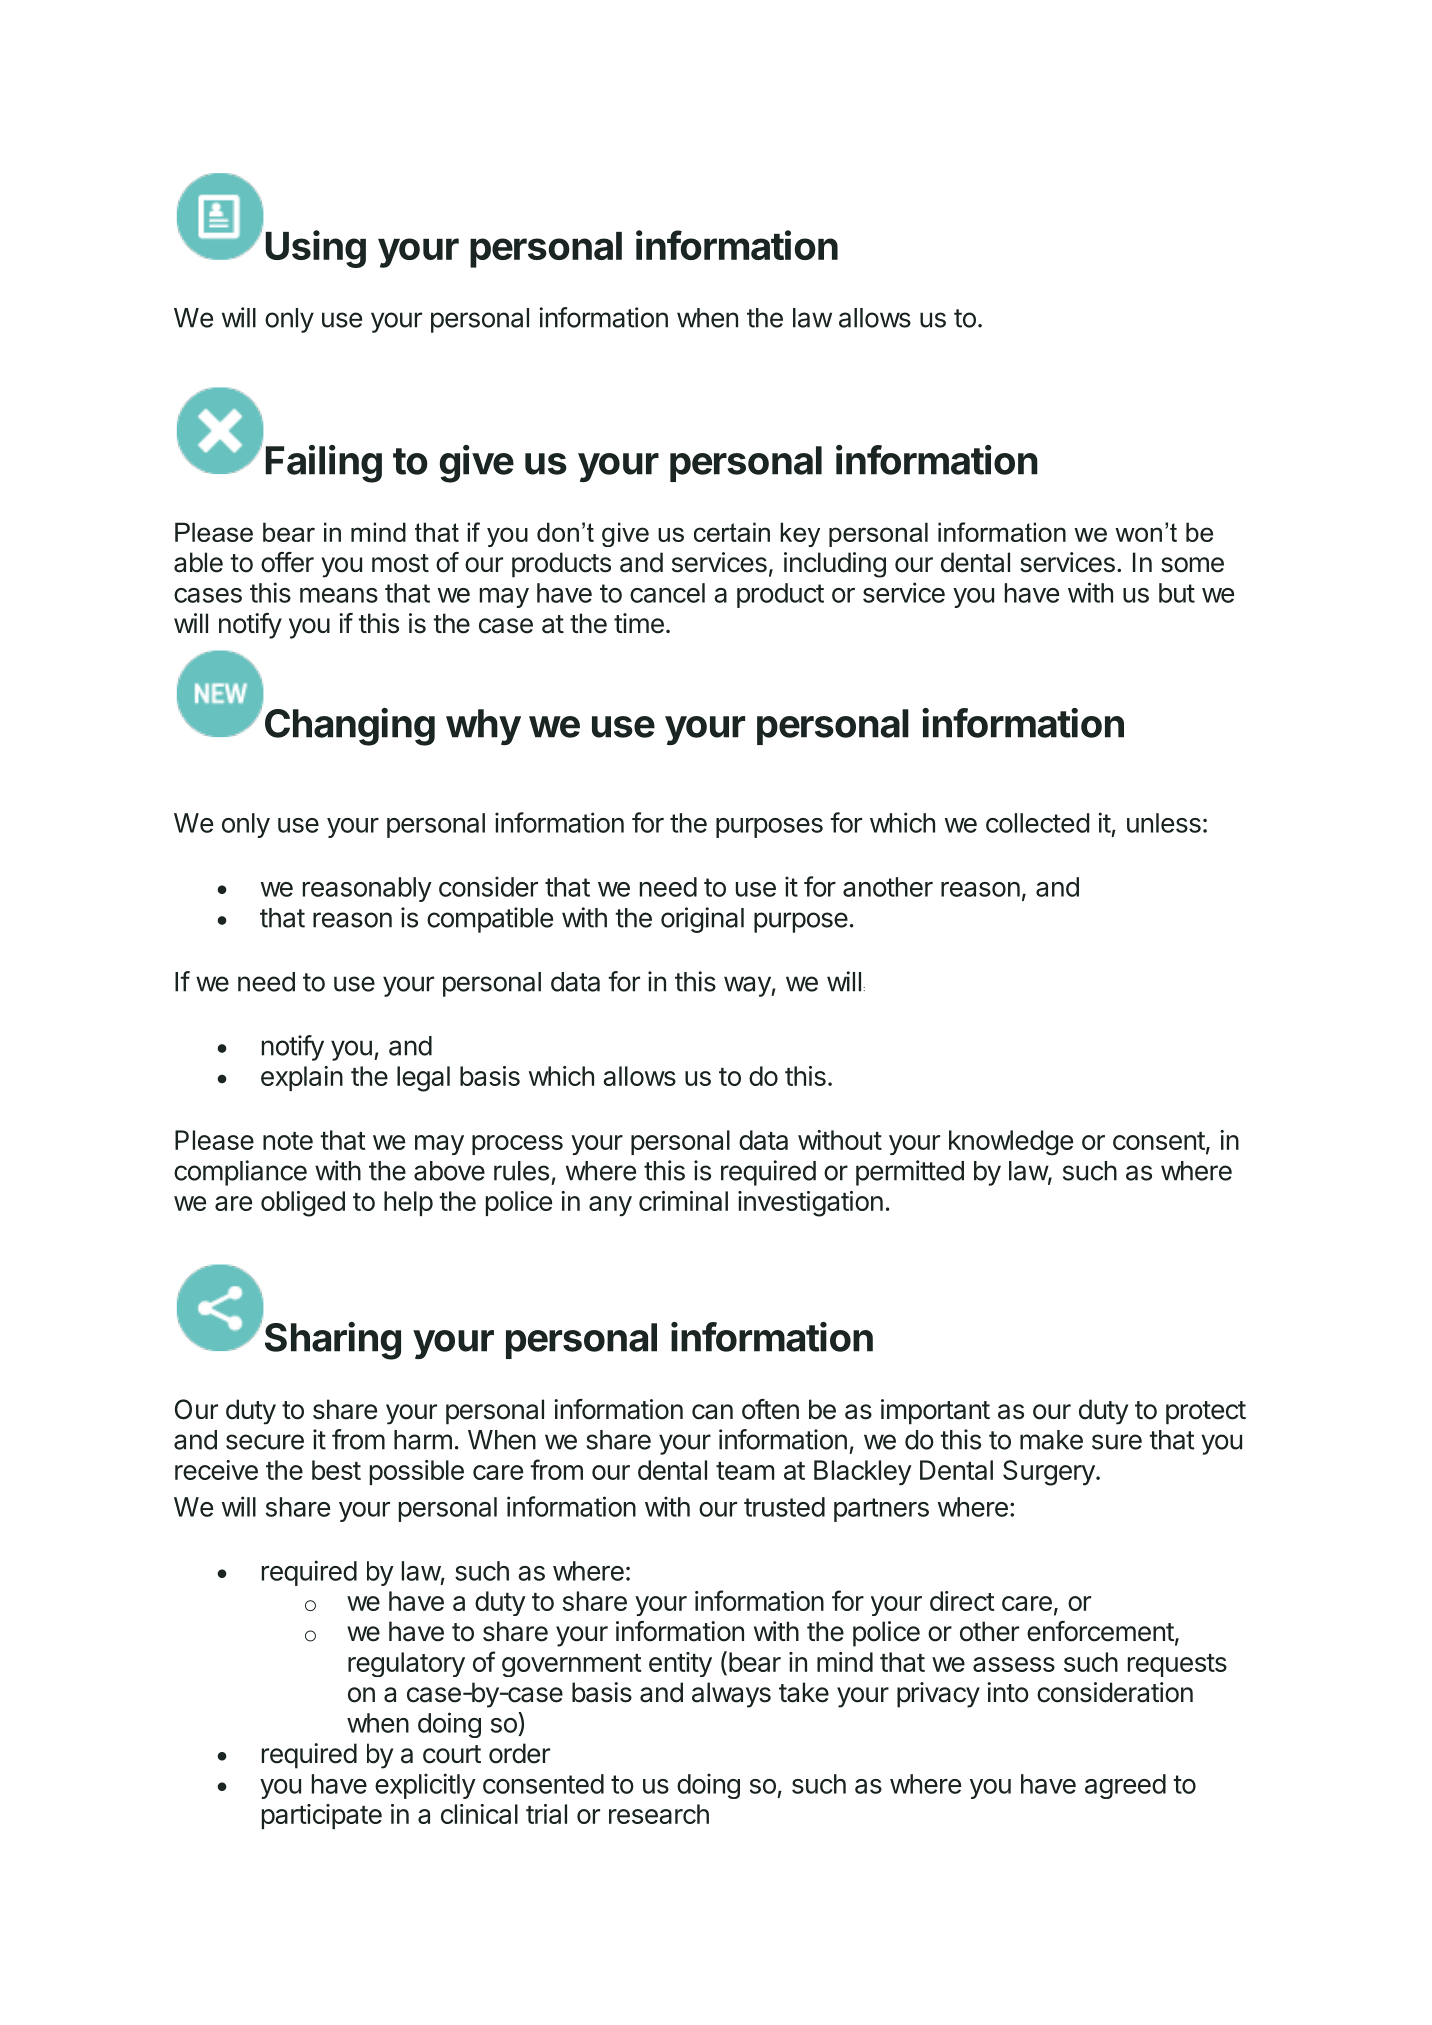 This screenshot has height=2025, width=1432. What do you see at coordinates (732, 532) in the screenshot?
I see `certain` at bounding box center [732, 532].
